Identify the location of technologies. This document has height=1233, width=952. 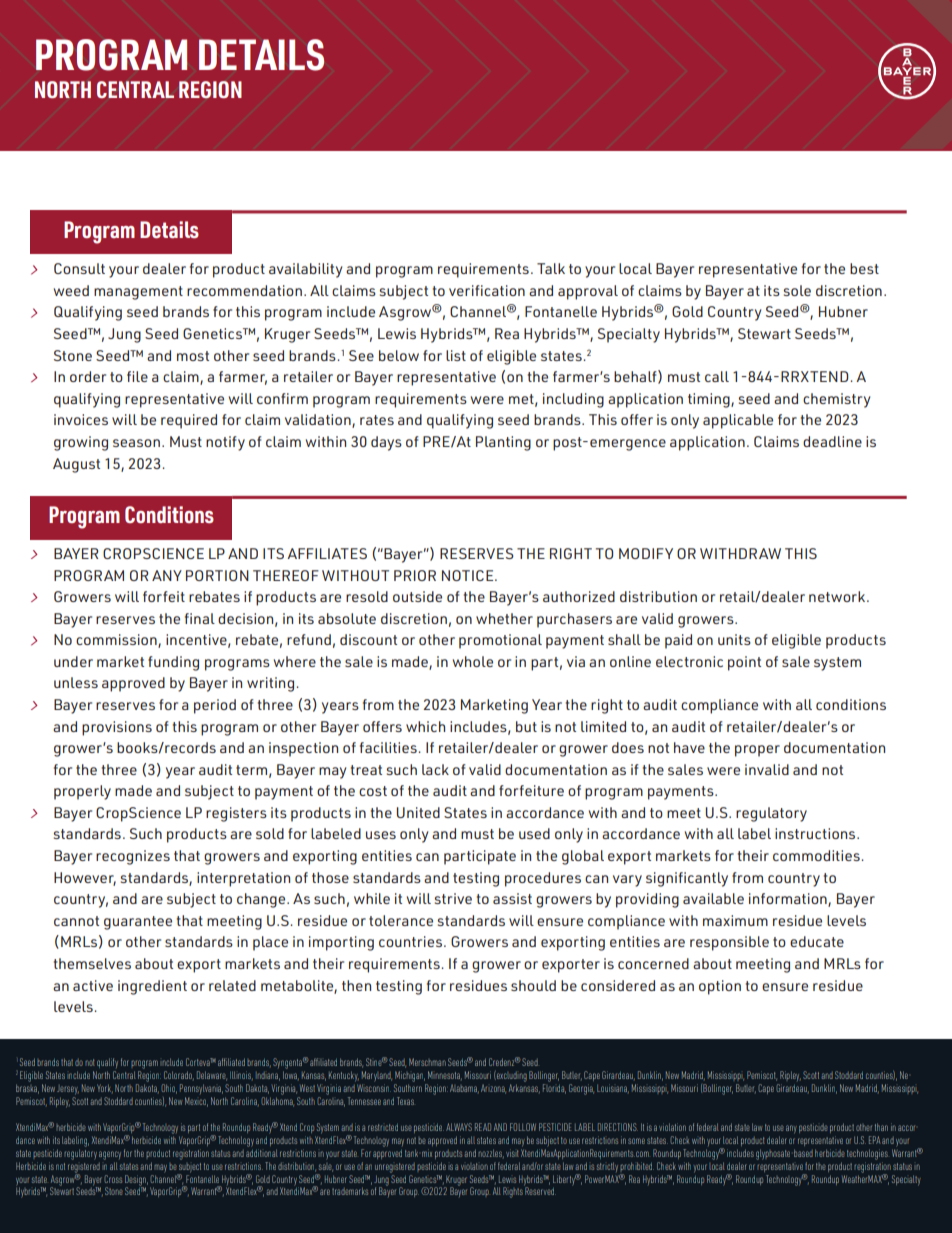
(867, 1154).
